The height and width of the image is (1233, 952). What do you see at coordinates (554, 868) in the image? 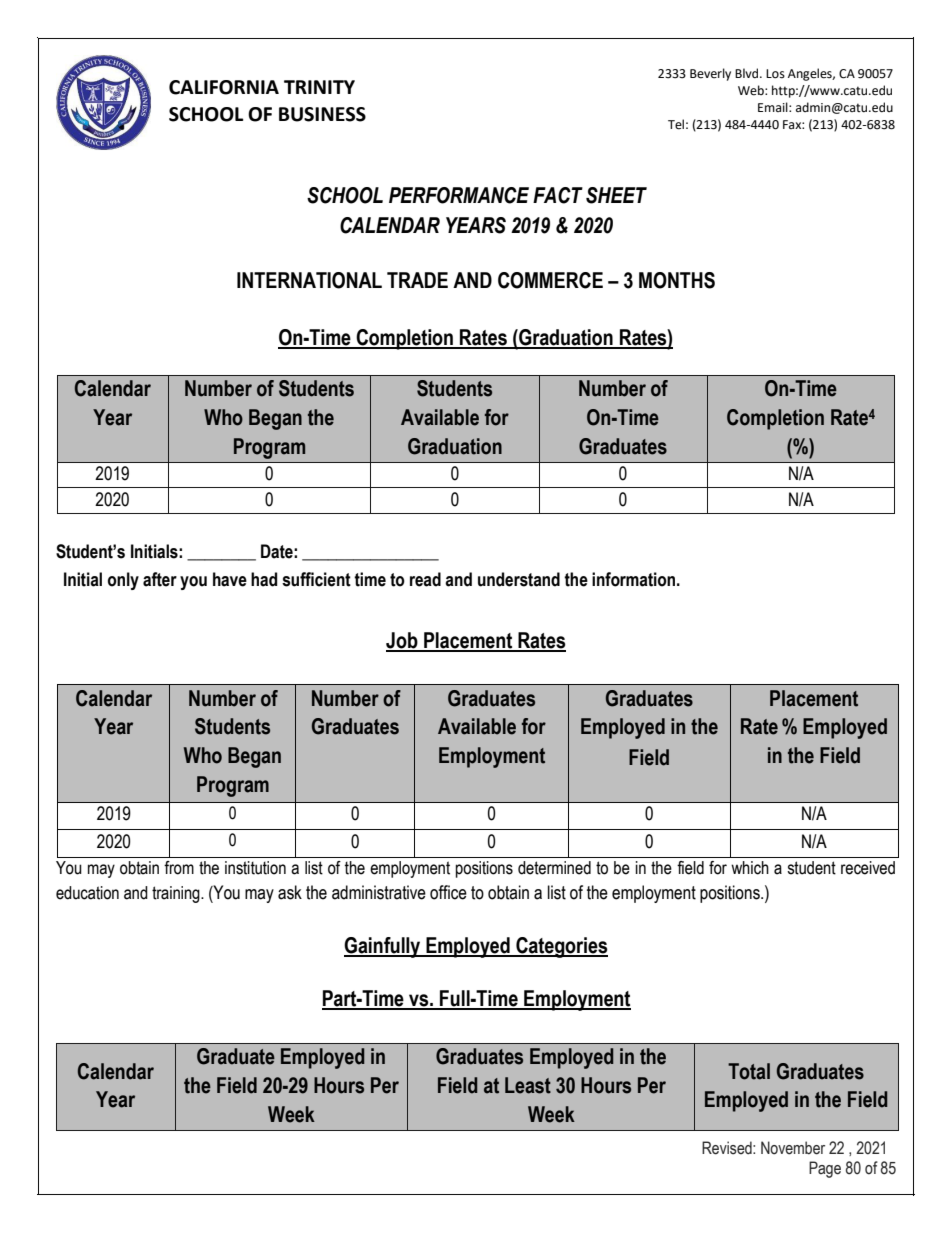
I see `determined` at bounding box center [554, 868].
